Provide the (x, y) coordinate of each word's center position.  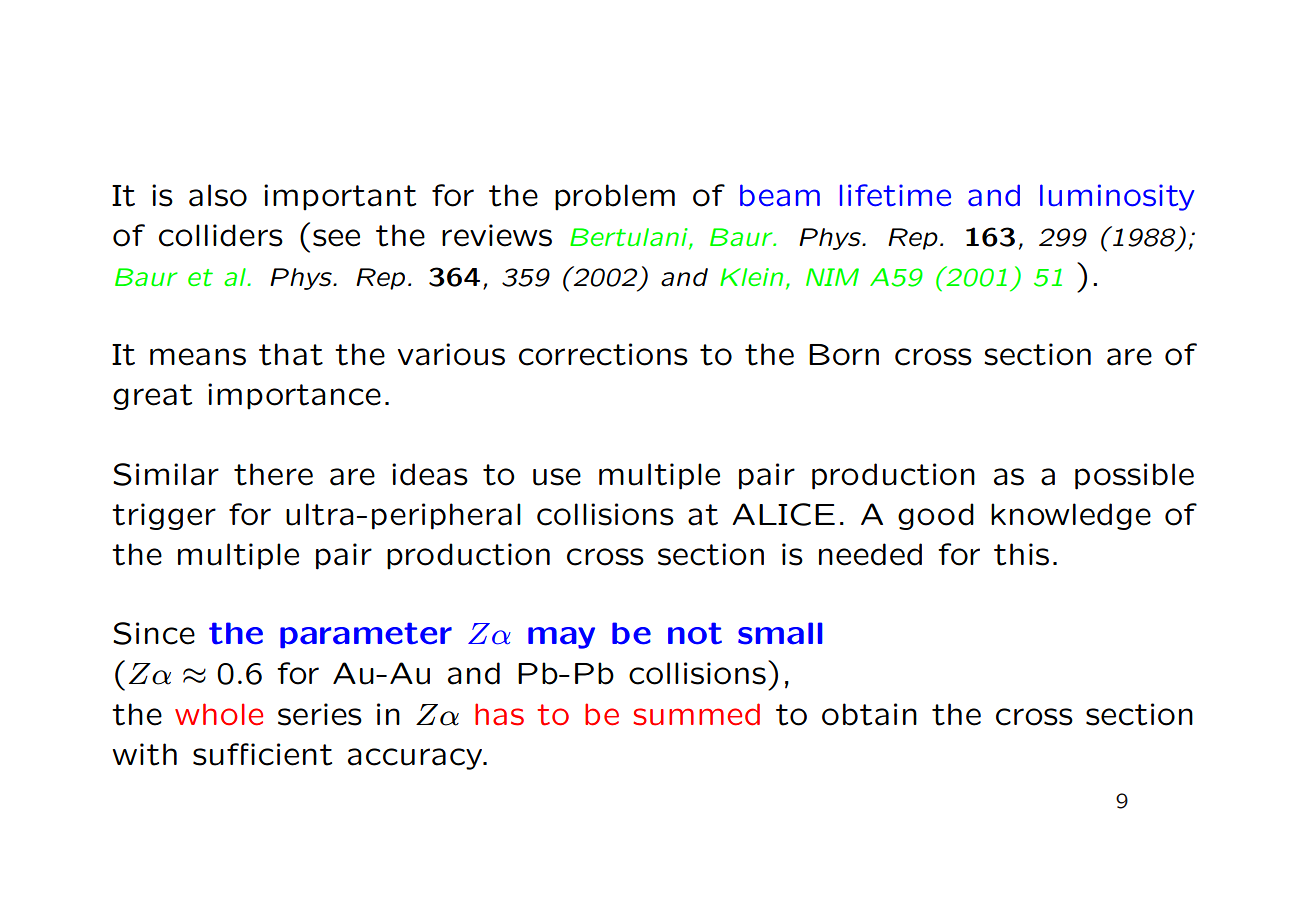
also (218, 195)
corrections (603, 354)
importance (294, 396)
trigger (164, 516)
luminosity (1117, 197)
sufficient (262, 754)
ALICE (783, 514)
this (1021, 554)
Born (844, 355)
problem (615, 197)
